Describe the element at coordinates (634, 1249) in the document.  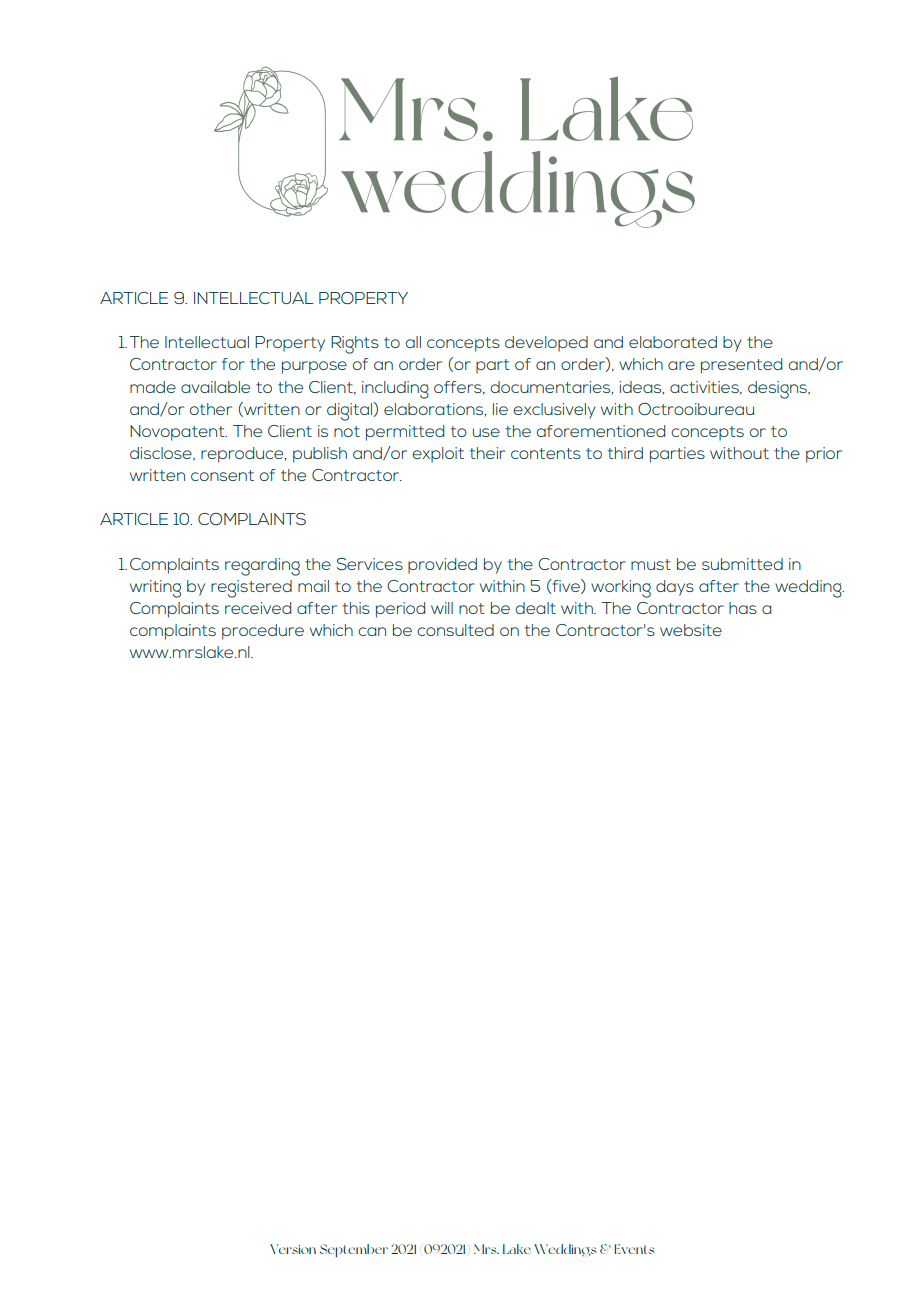
I see `Events` at that location.
